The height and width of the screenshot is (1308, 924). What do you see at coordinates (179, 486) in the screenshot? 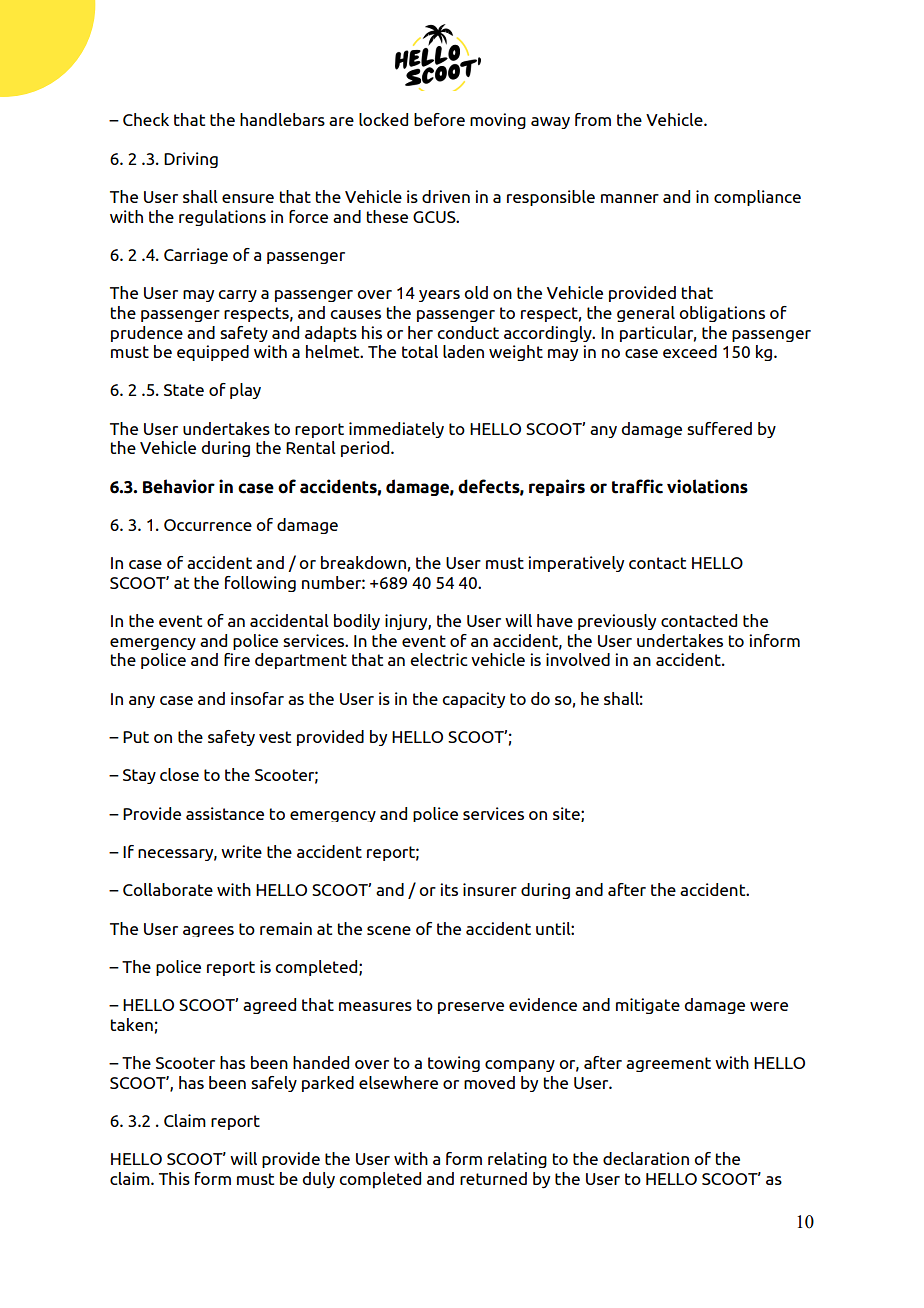
I see `Behavior` at bounding box center [179, 486].
